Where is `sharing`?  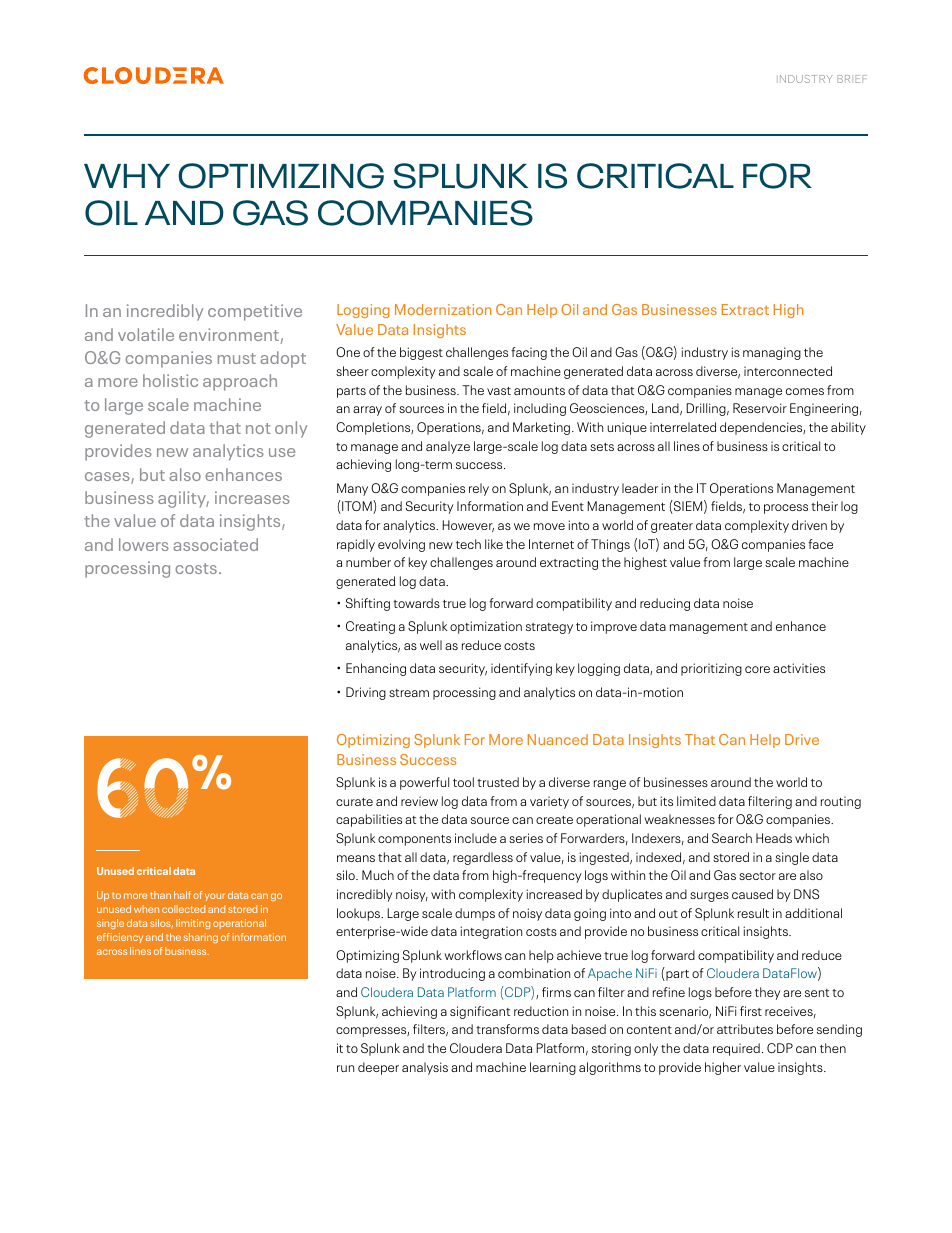 sharing is located at coordinates (201, 938).
